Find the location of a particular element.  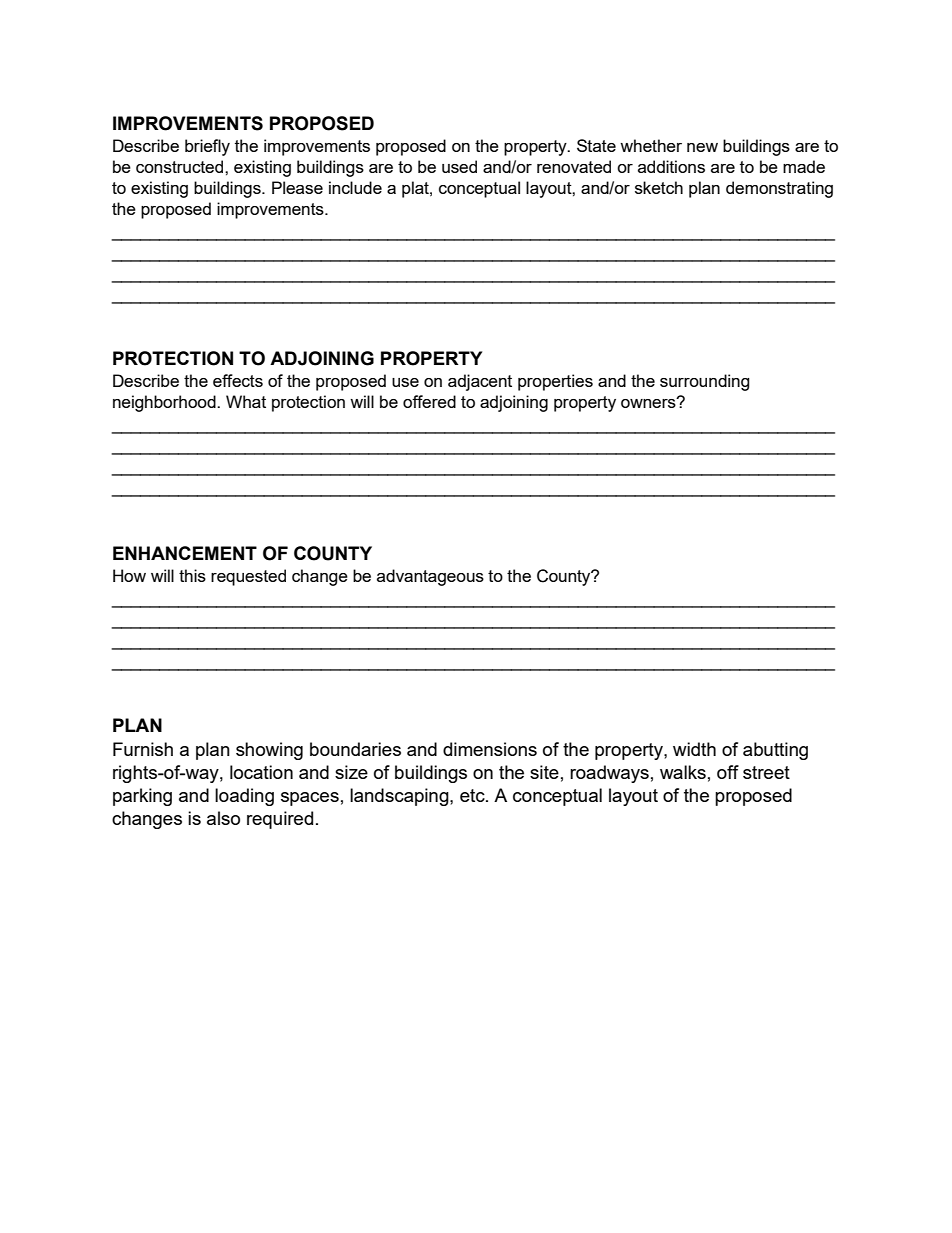

used is located at coordinates (459, 166).
